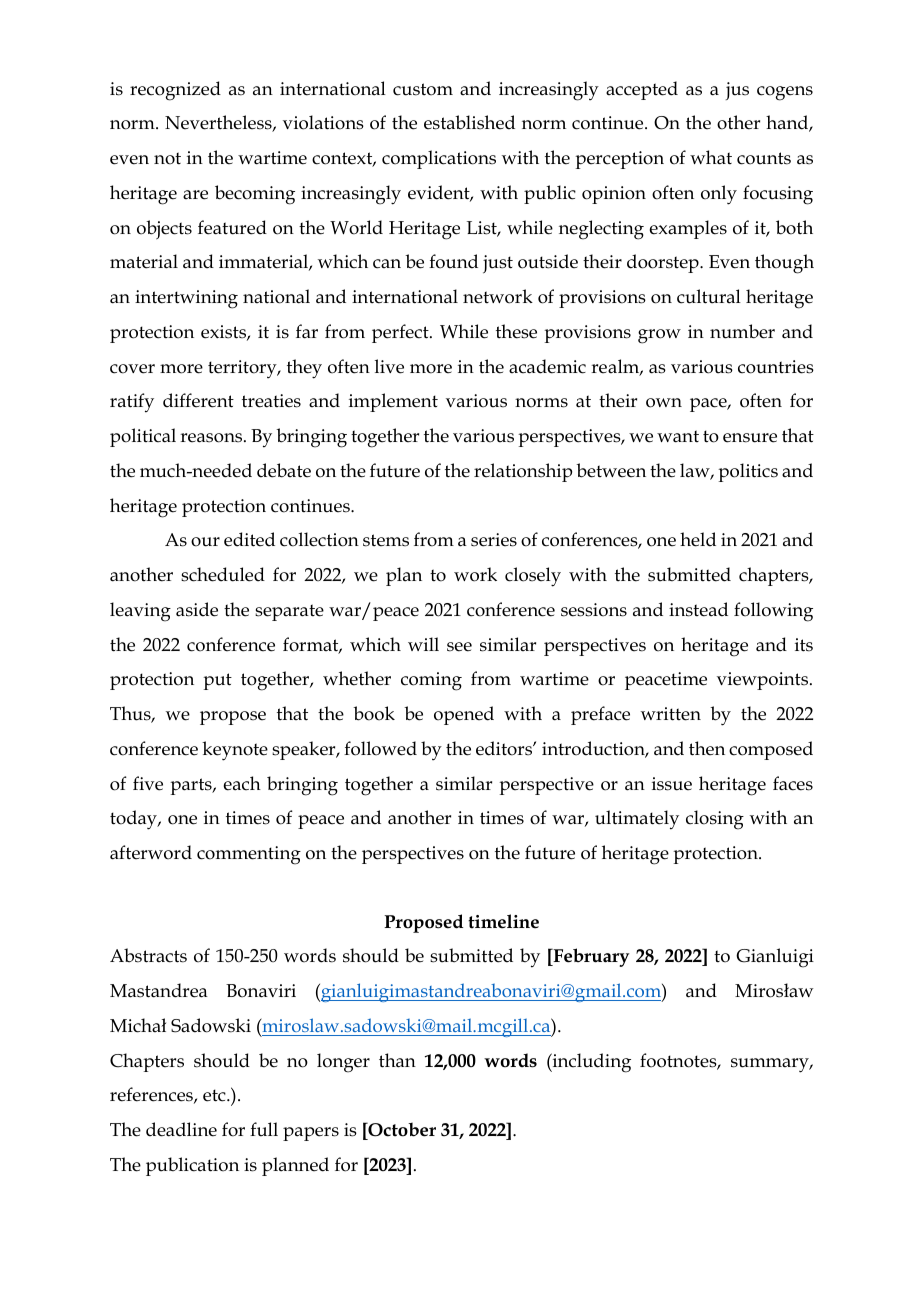 The height and width of the screenshot is (1308, 924). Describe the element at coordinates (401, 1129) in the screenshot. I see `October` at that location.
